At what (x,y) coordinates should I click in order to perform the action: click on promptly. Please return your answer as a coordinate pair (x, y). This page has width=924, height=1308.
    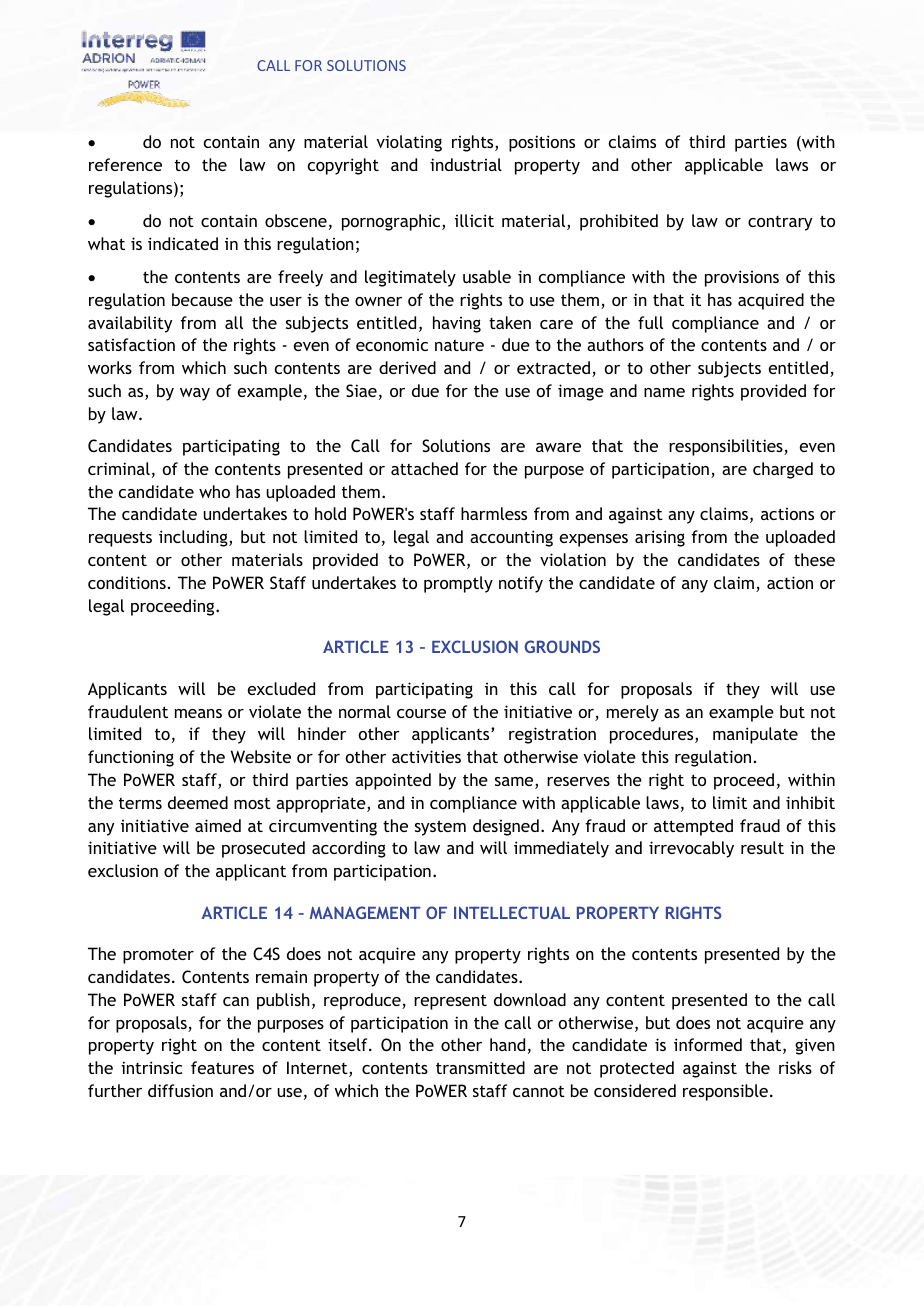
    Looking at the image, I should click on (458, 584).
